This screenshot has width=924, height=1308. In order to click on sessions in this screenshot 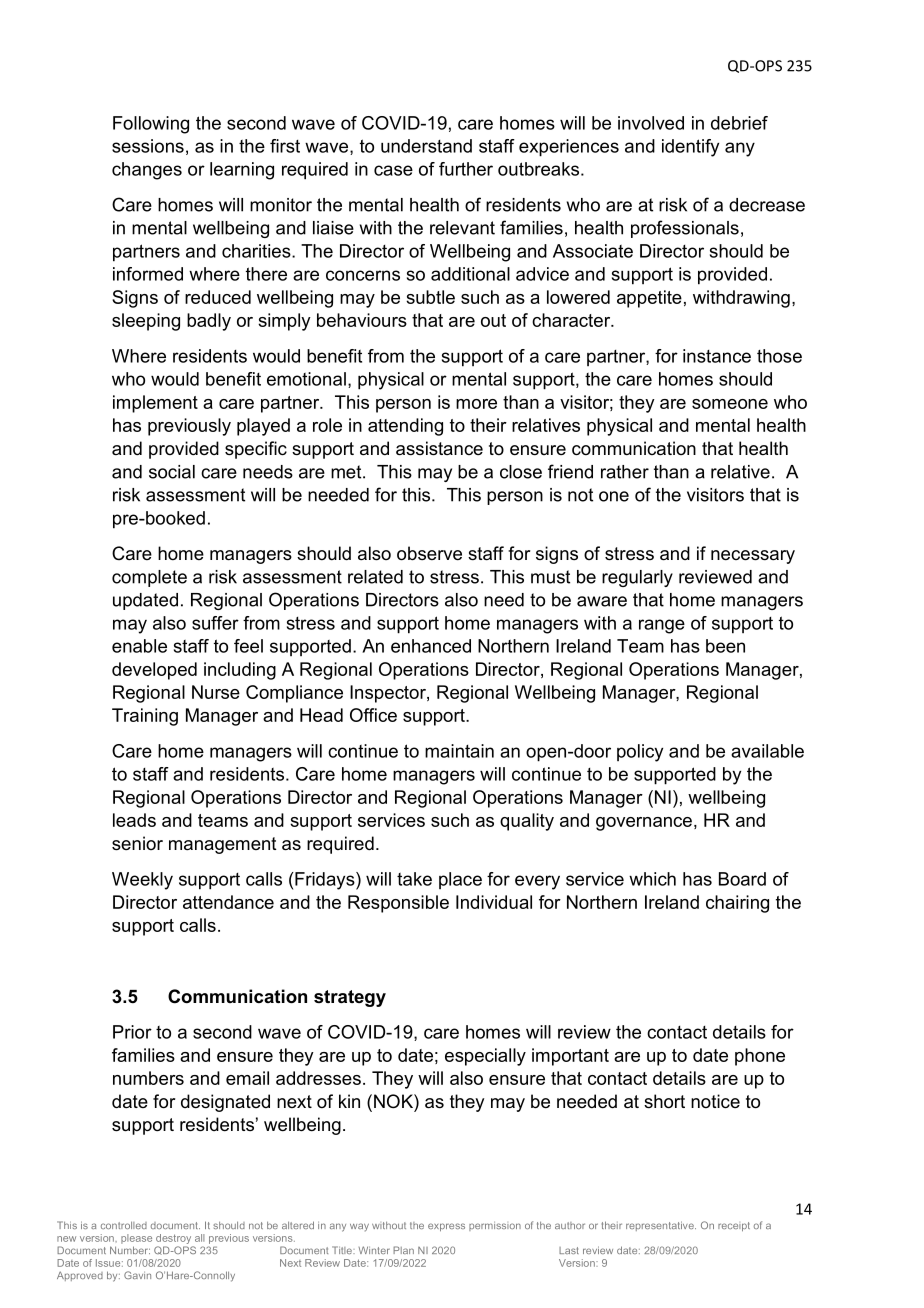, I will do `click(148, 146)`.
